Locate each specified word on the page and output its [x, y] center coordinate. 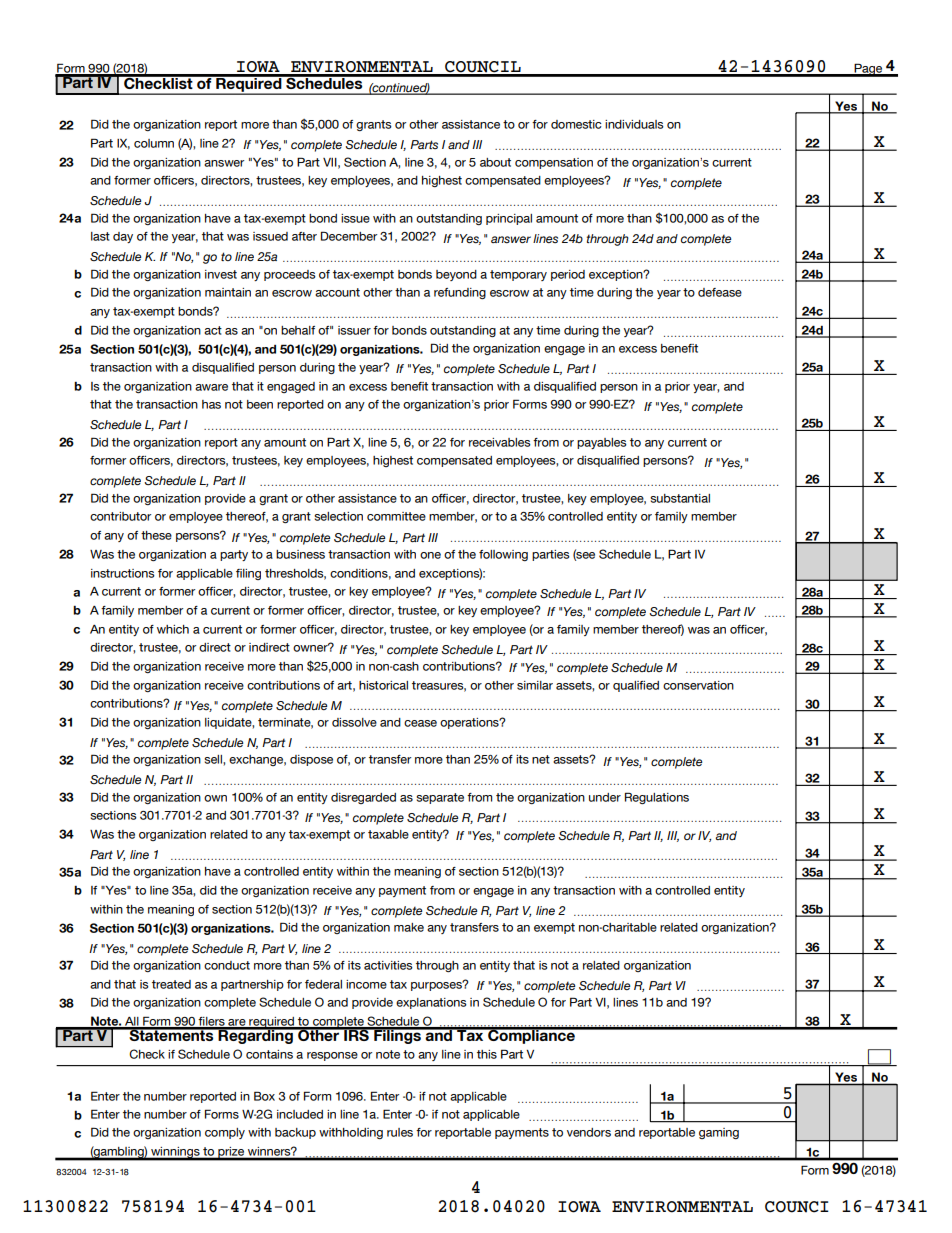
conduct [227, 965]
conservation [698, 685]
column [154, 143]
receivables [500, 442]
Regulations [657, 798]
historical [383, 685]
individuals [634, 124]
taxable [388, 834]
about [495, 162]
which [173, 629]
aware [211, 387]
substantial [680, 498]
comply [225, 1133]
